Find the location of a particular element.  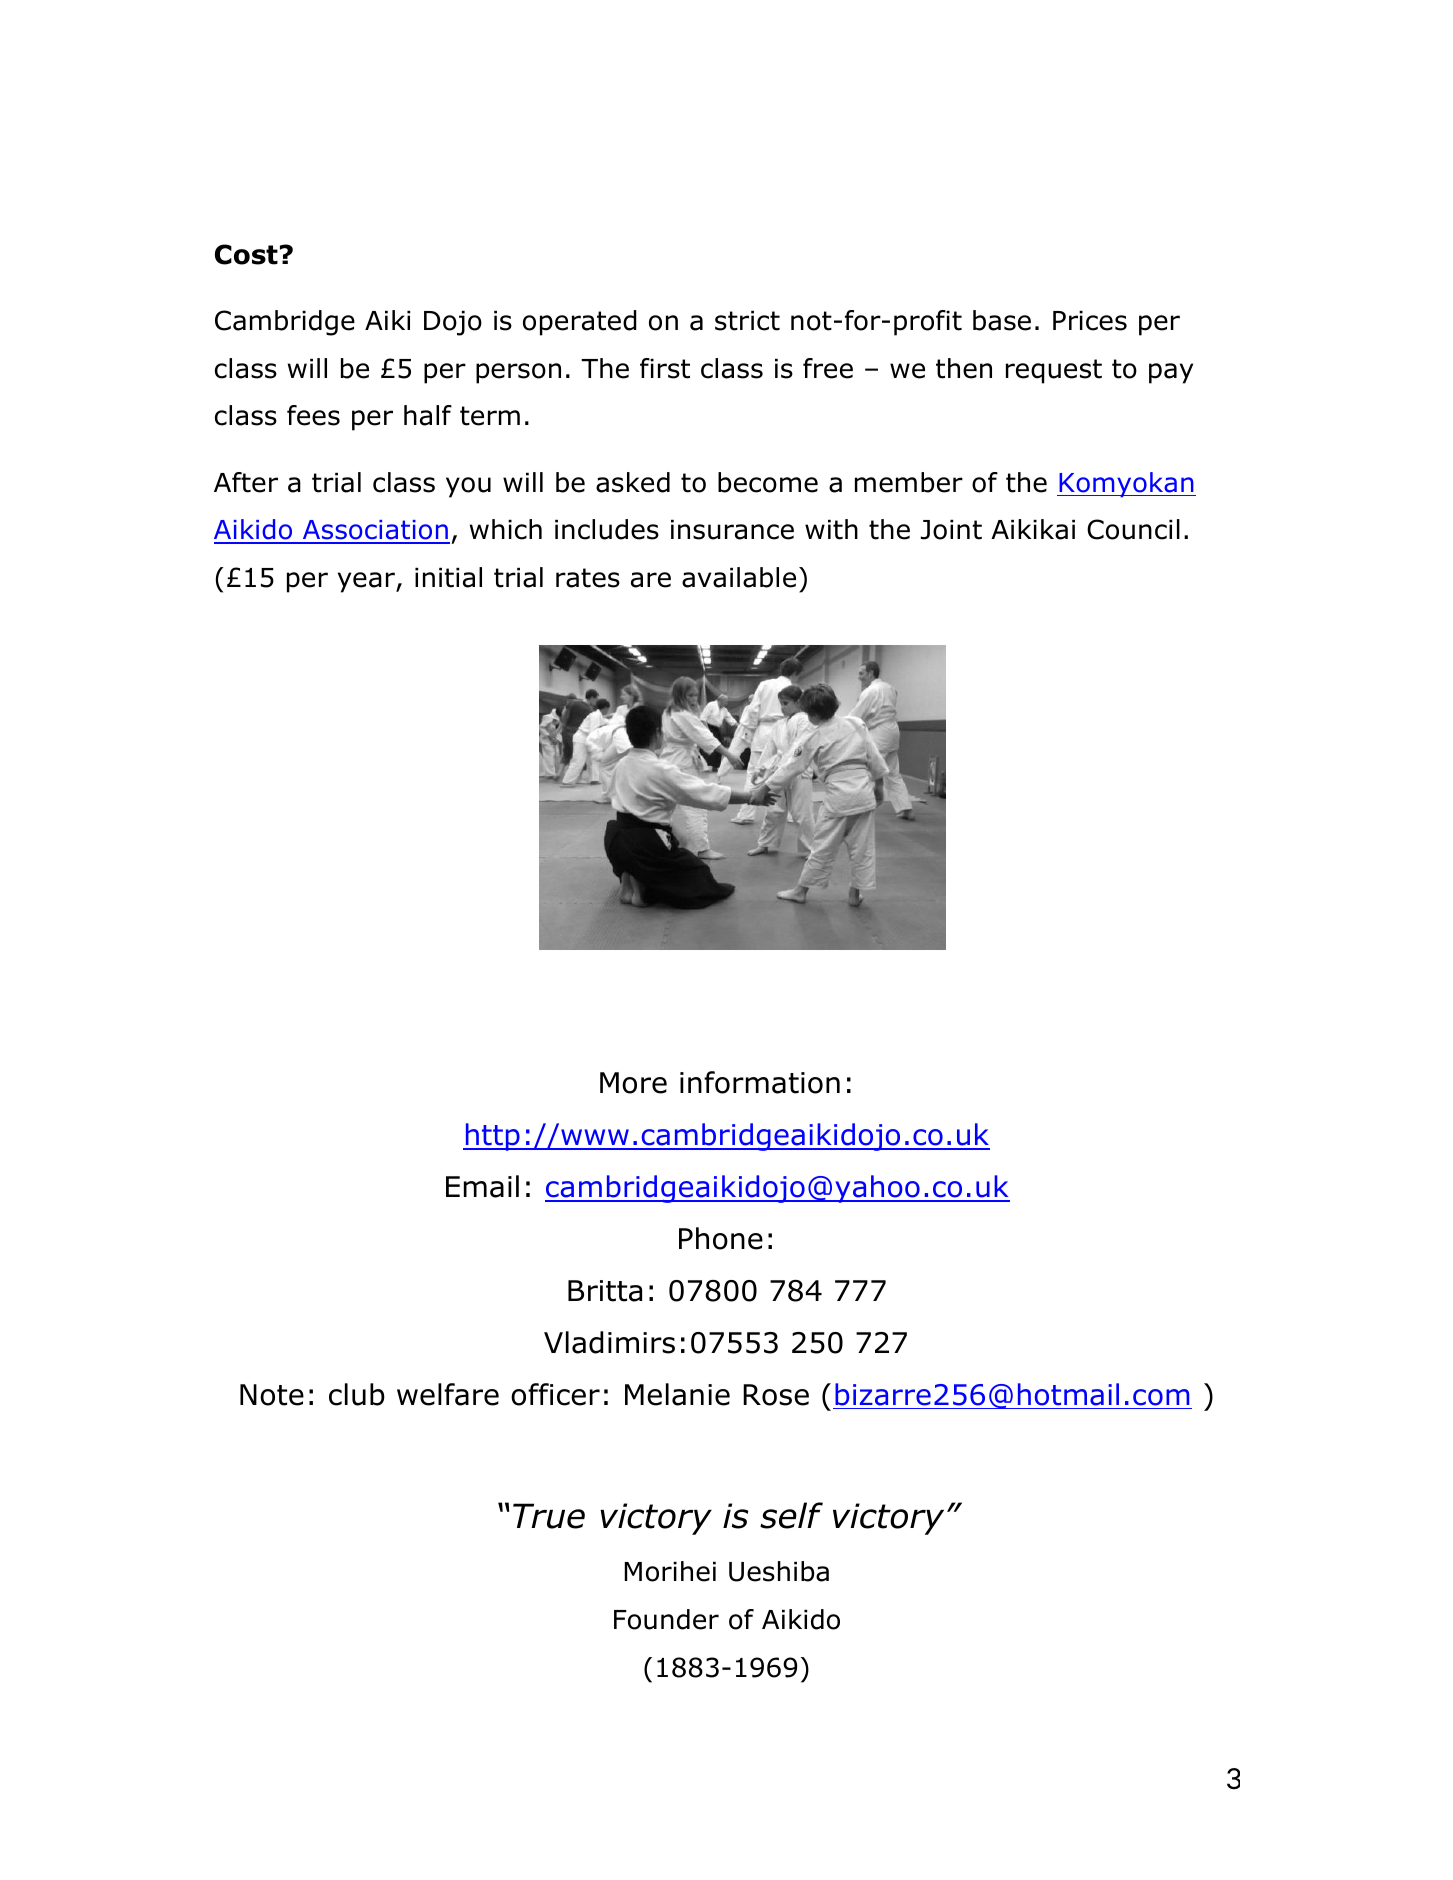

information is located at coordinates (760, 1082).
